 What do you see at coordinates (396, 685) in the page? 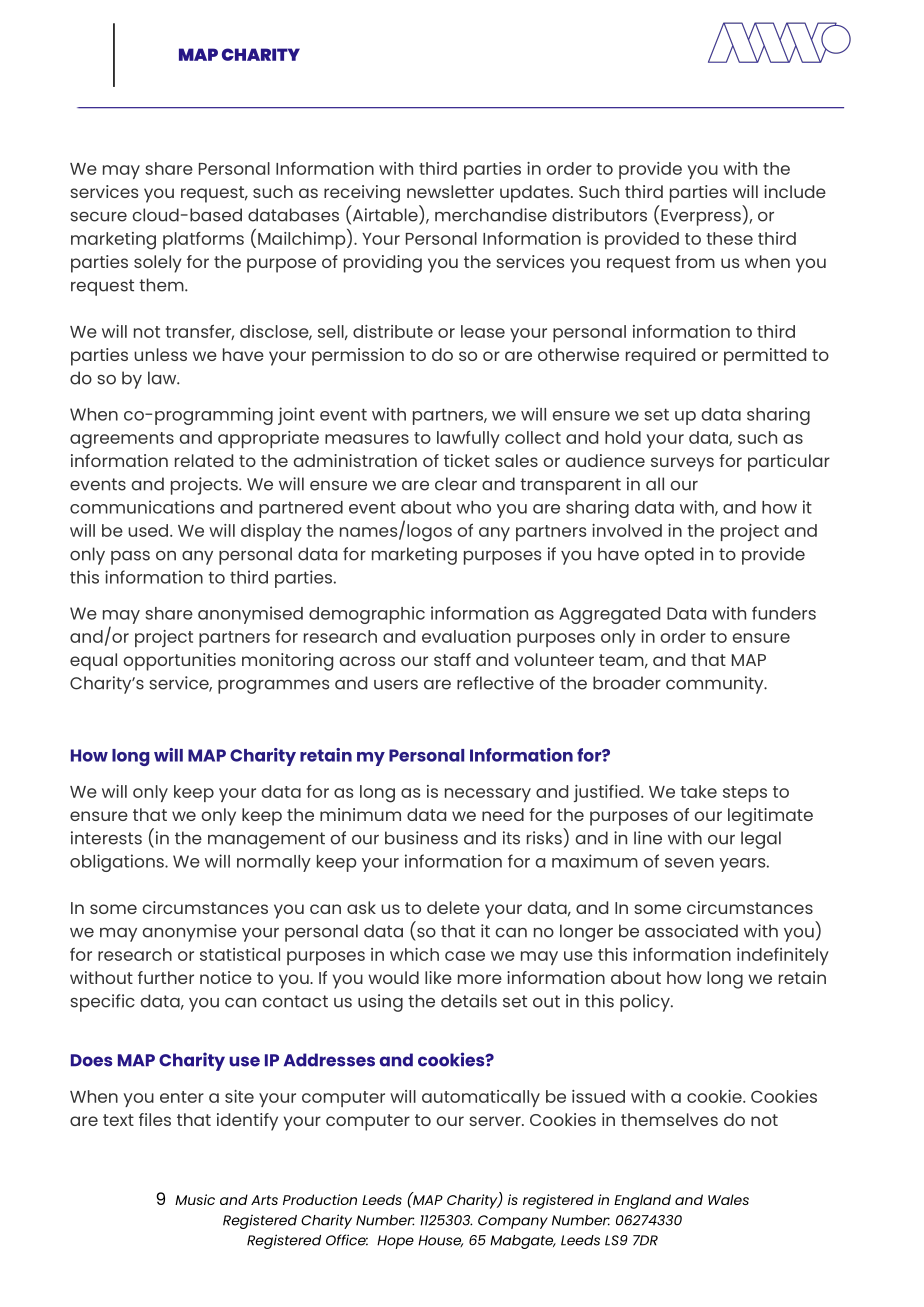
I see `users` at bounding box center [396, 685].
